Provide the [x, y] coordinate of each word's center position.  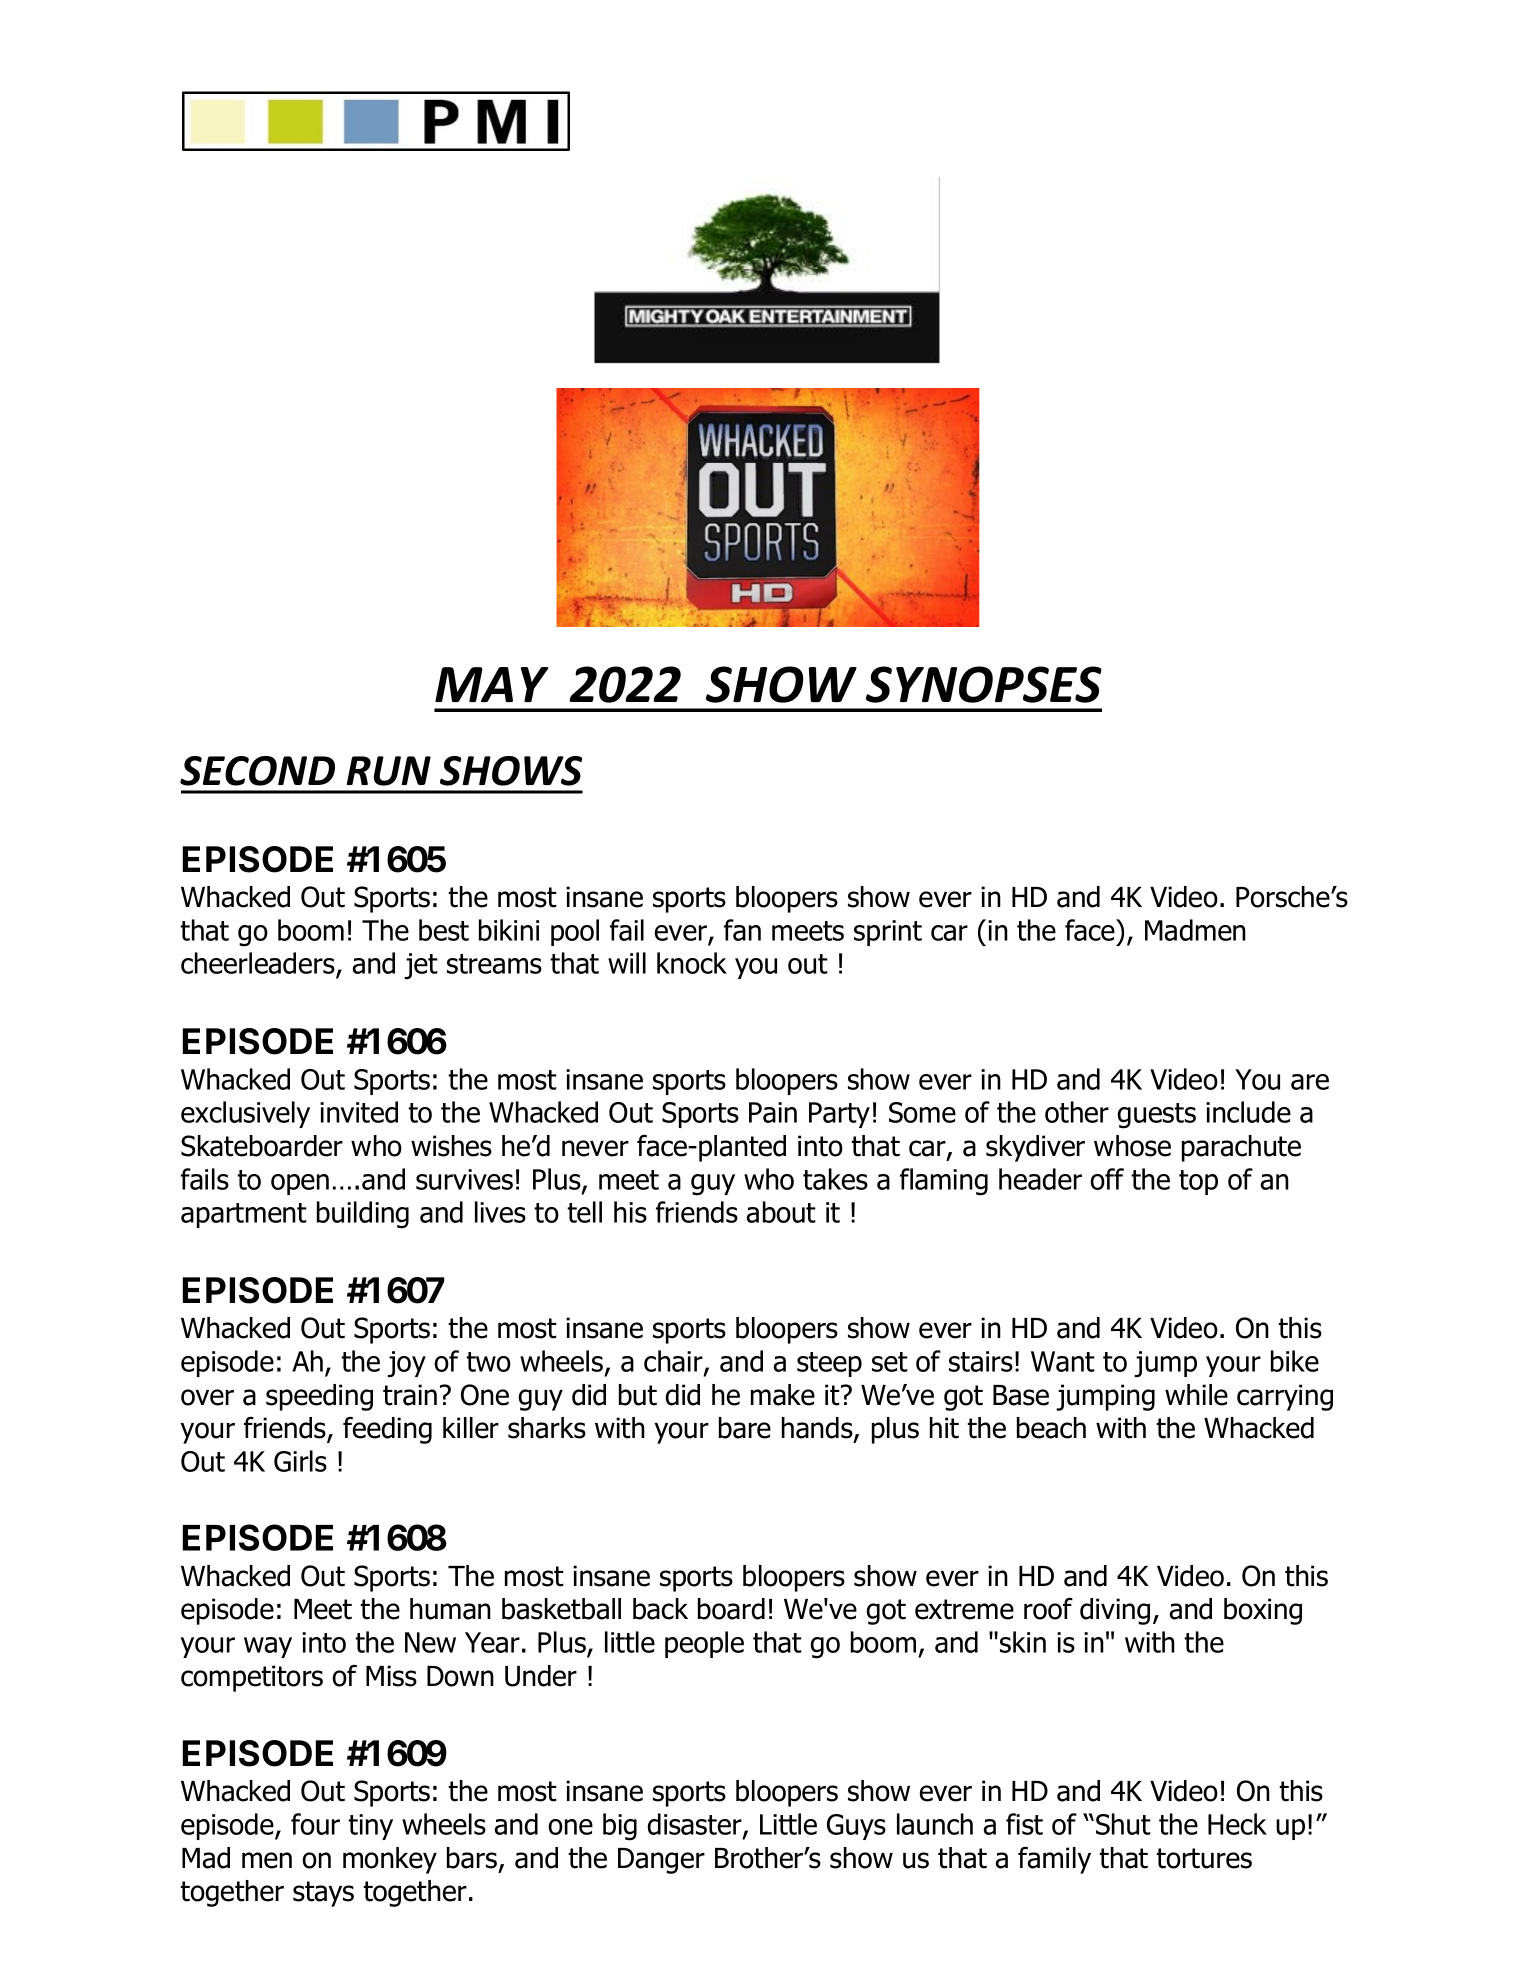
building [363, 1215]
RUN [388, 771]
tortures [1204, 1858]
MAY [492, 684]
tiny [370, 1827]
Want [1063, 1361]
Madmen [1195, 930]
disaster [696, 1825]
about [781, 1212]
